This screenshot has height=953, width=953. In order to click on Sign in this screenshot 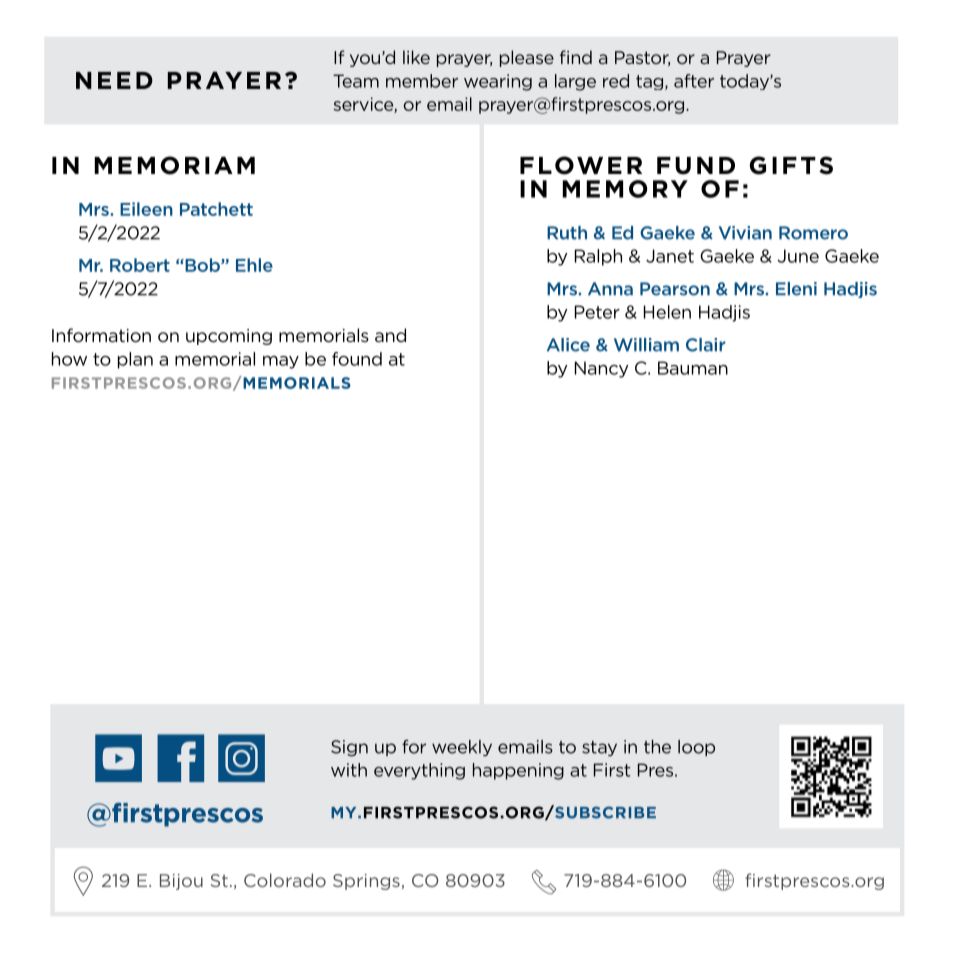, I will do `click(349, 748)`.
